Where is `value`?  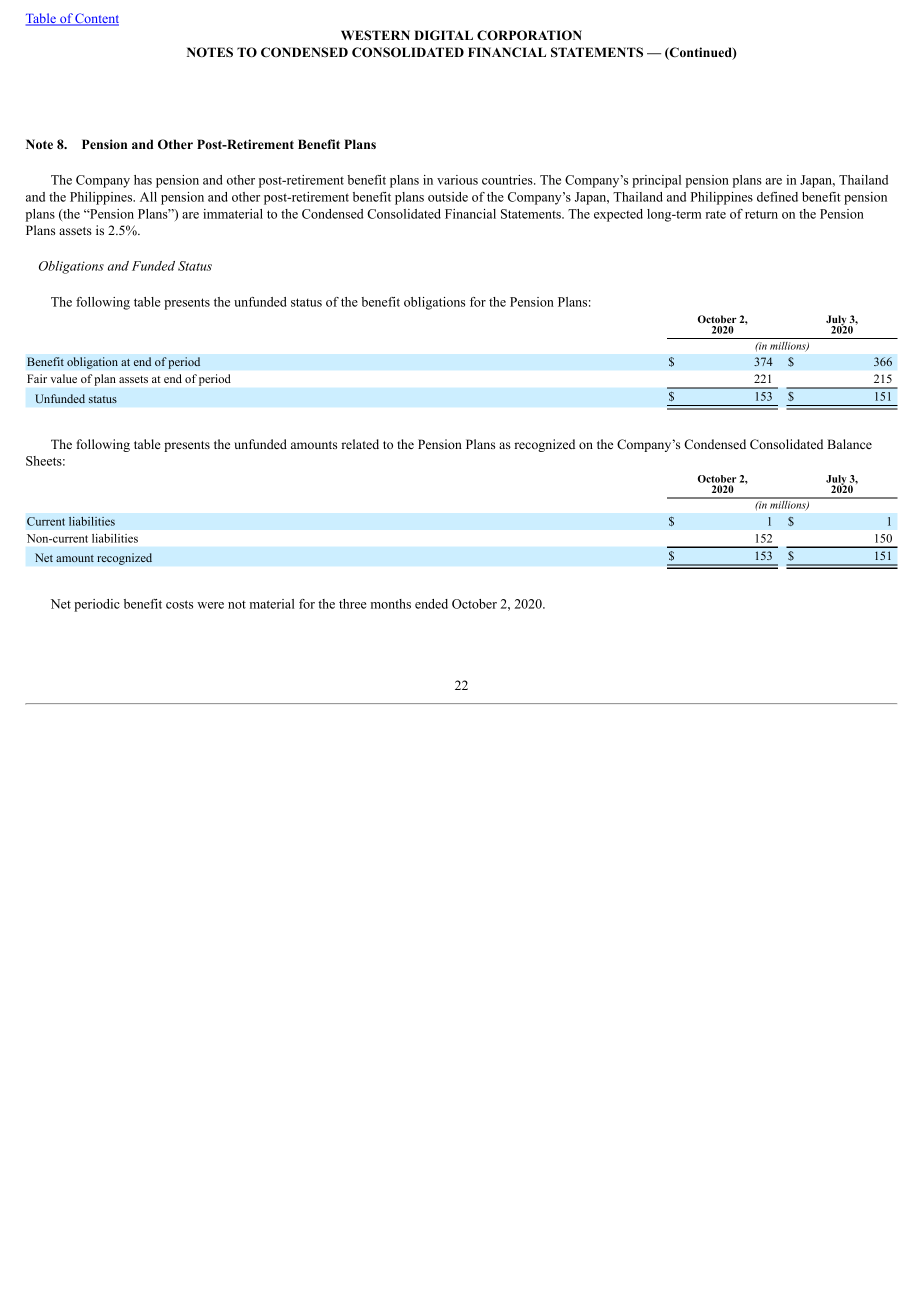 value is located at coordinates (63, 378).
